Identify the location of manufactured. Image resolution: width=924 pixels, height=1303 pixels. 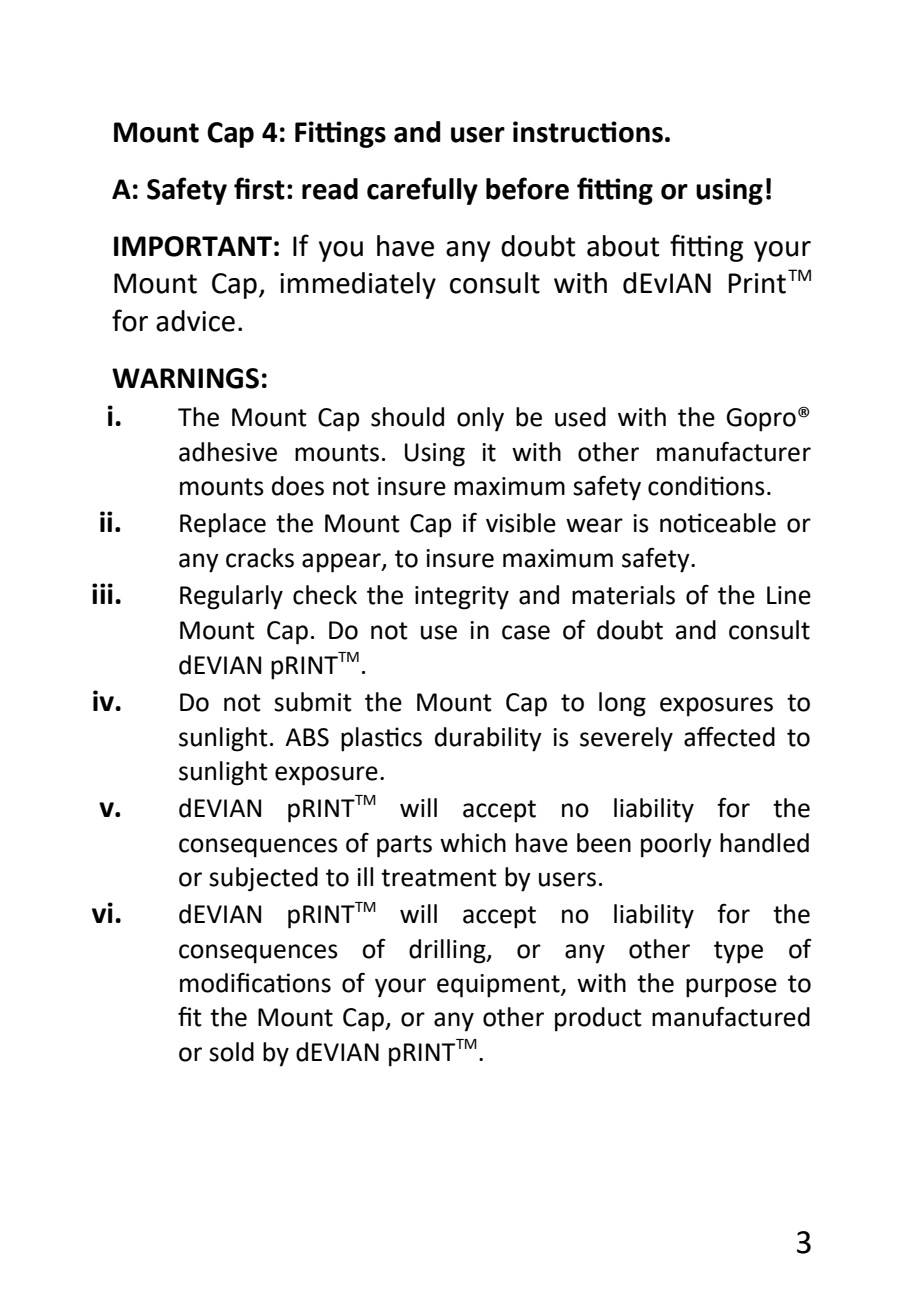
(731, 1016).
